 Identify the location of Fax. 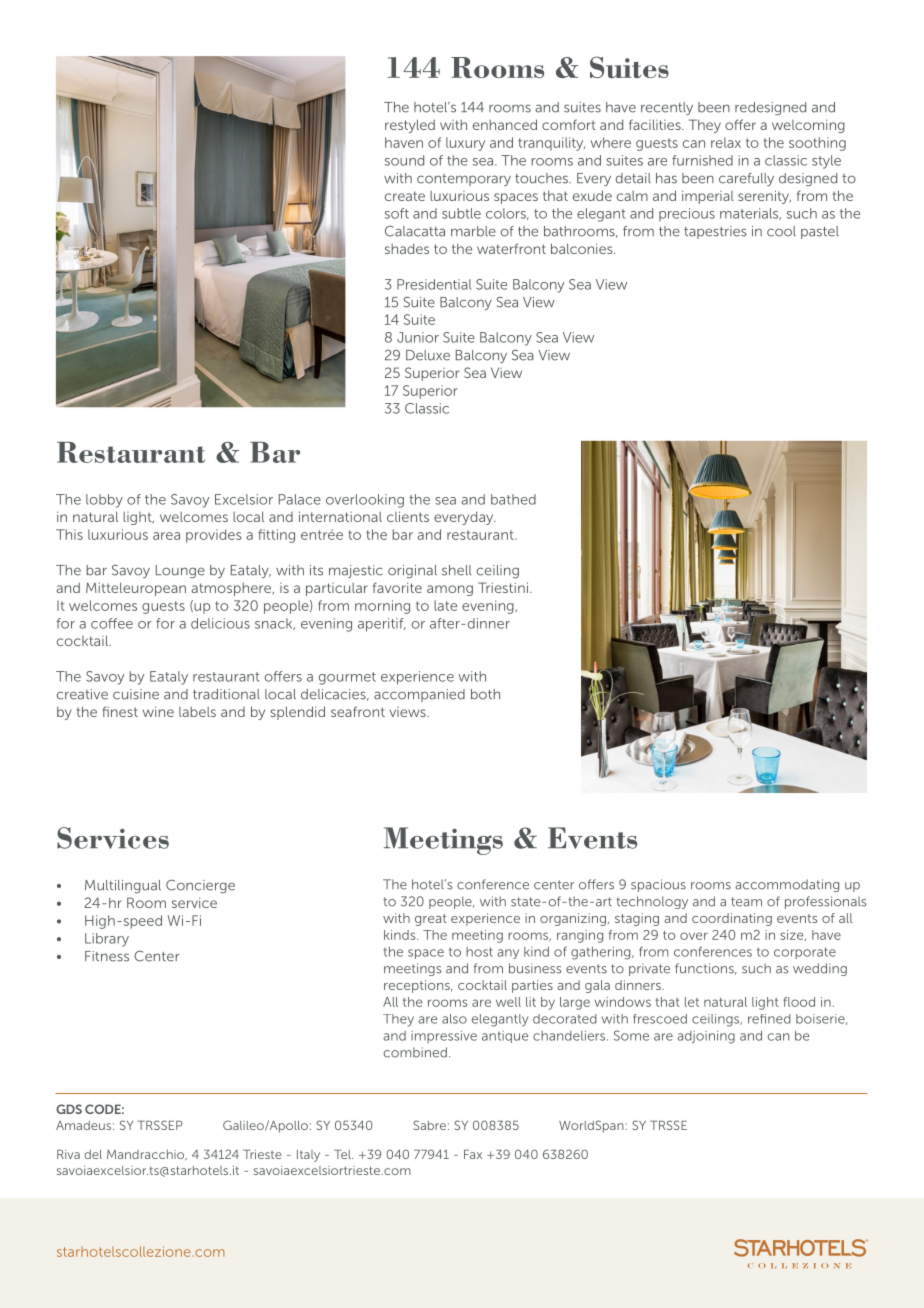
(473, 1154).
